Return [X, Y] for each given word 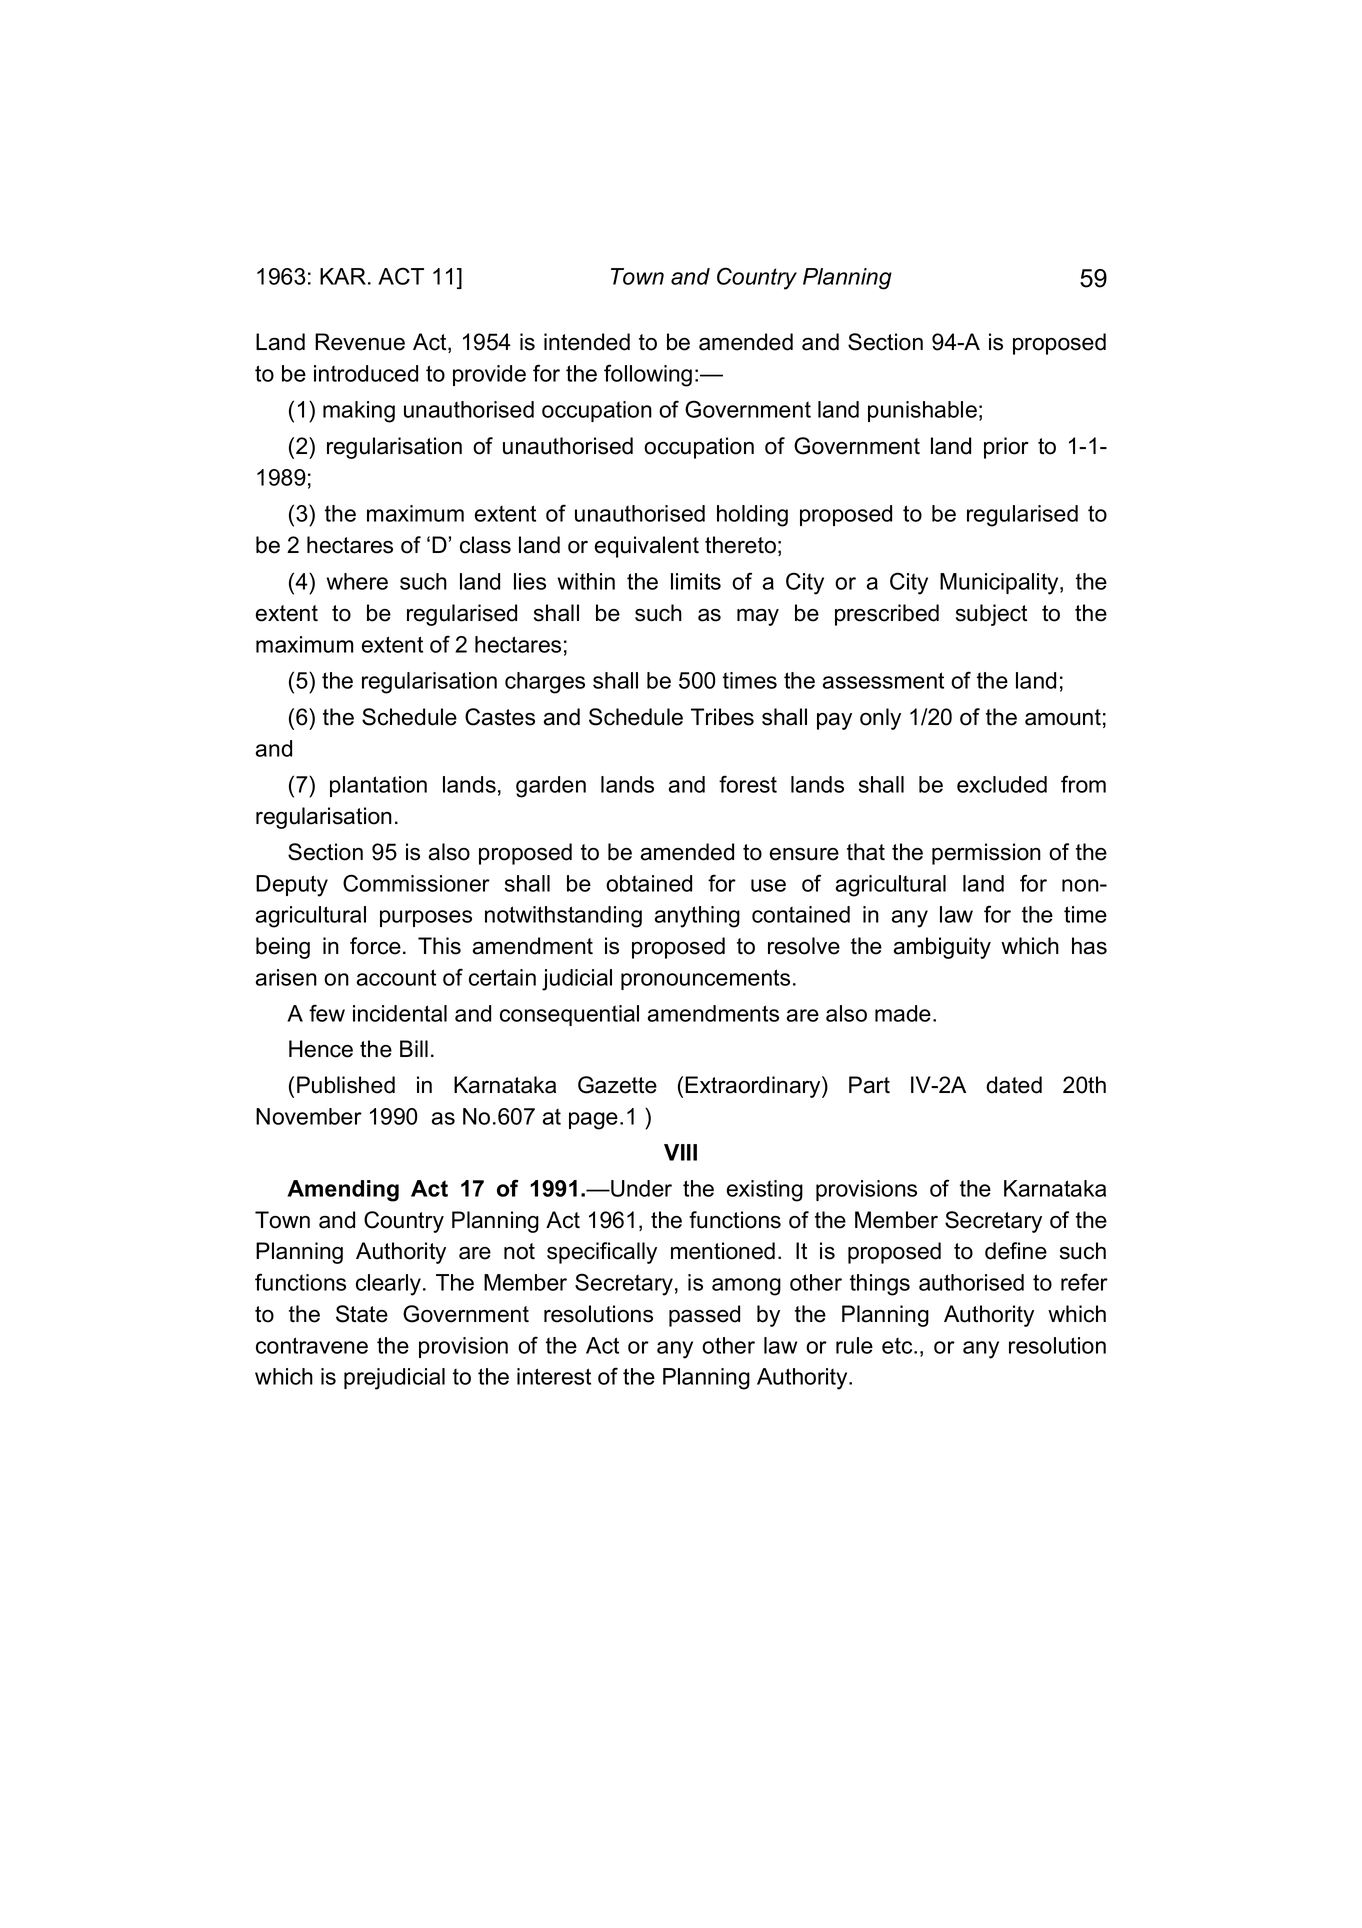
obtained [649, 883]
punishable [922, 411]
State [362, 1314]
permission [986, 854]
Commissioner [416, 883]
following [648, 375]
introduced [366, 373]
